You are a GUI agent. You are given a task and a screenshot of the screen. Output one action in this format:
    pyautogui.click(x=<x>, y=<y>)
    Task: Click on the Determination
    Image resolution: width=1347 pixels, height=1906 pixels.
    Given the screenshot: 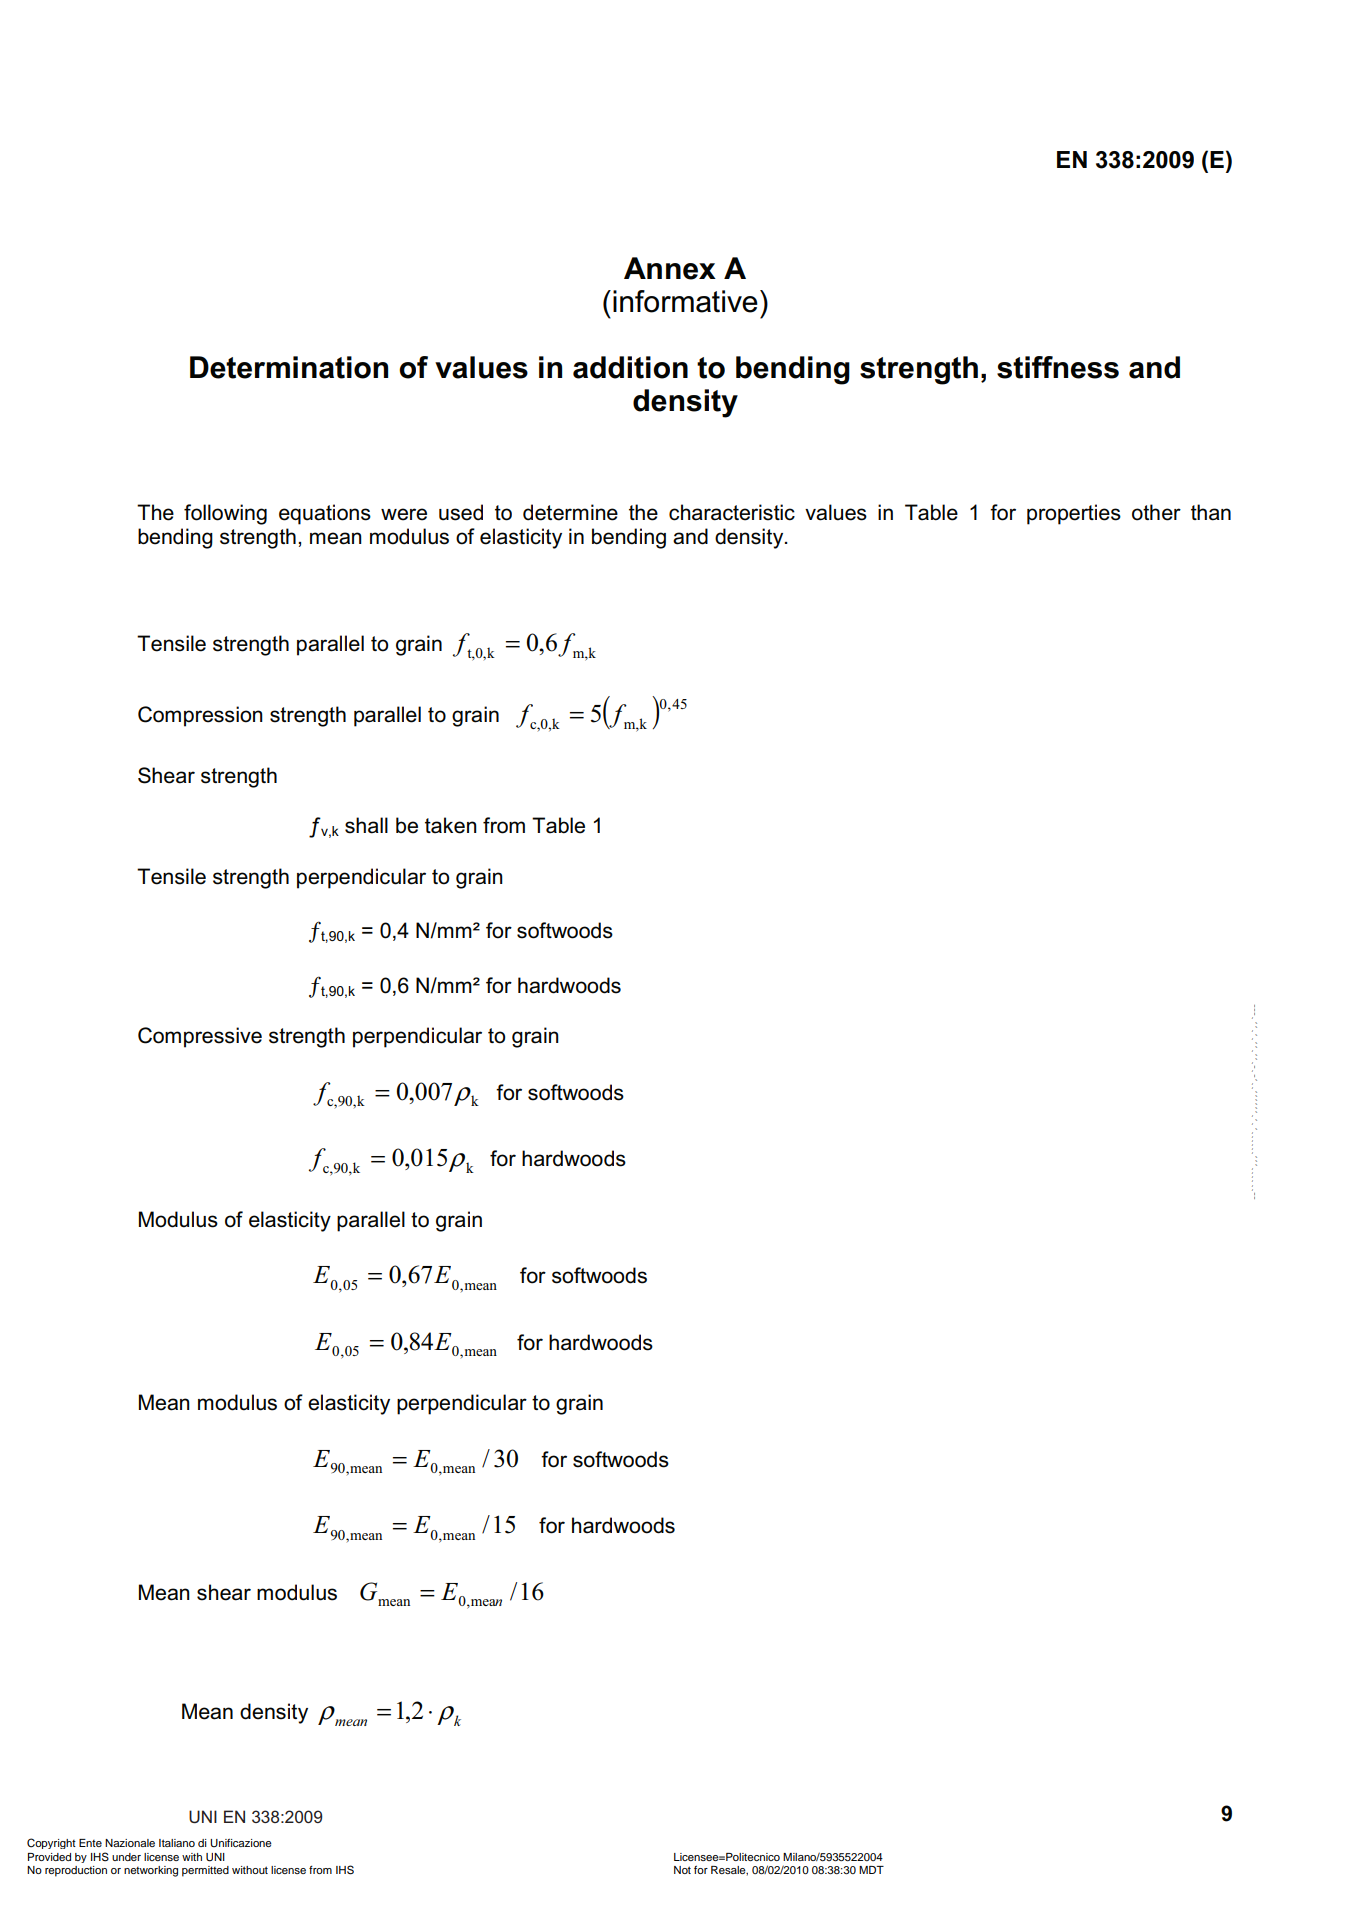 What is the action you would take?
    pyautogui.click(x=289, y=367)
